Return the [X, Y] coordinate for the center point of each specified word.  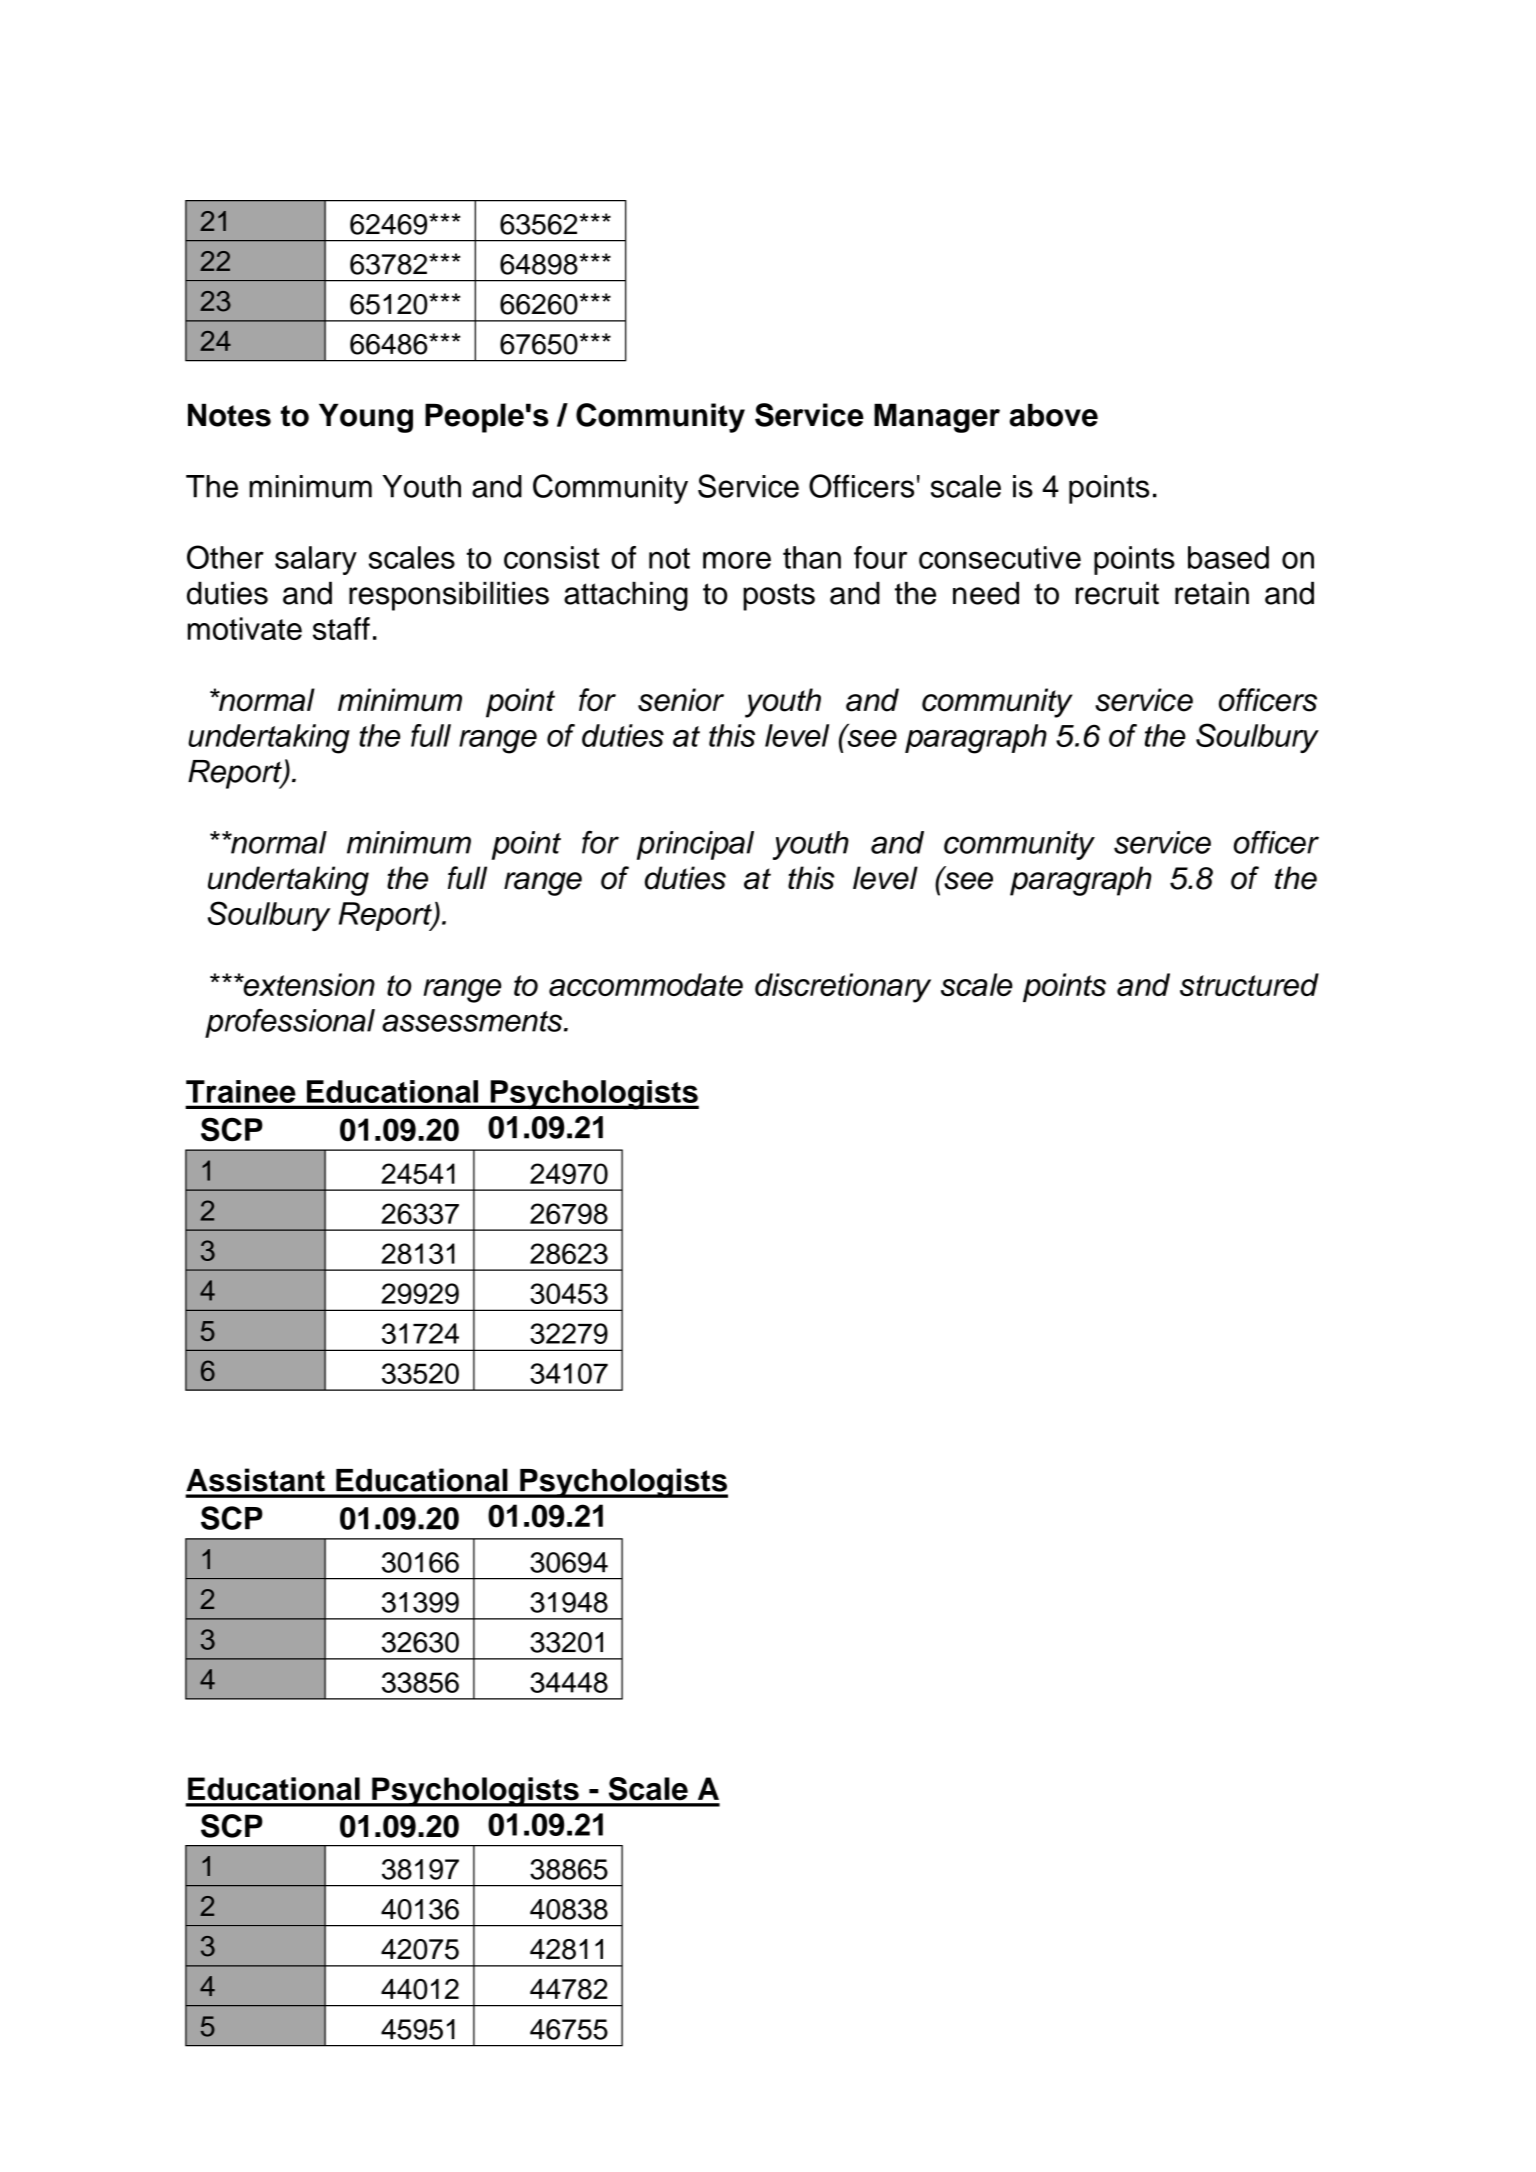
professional [290, 1023]
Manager [937, 418]
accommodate [646, 984]
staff [341, 628]
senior [681, 700]
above [1054, 415]
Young [366, 418]
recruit [1117, 593]
